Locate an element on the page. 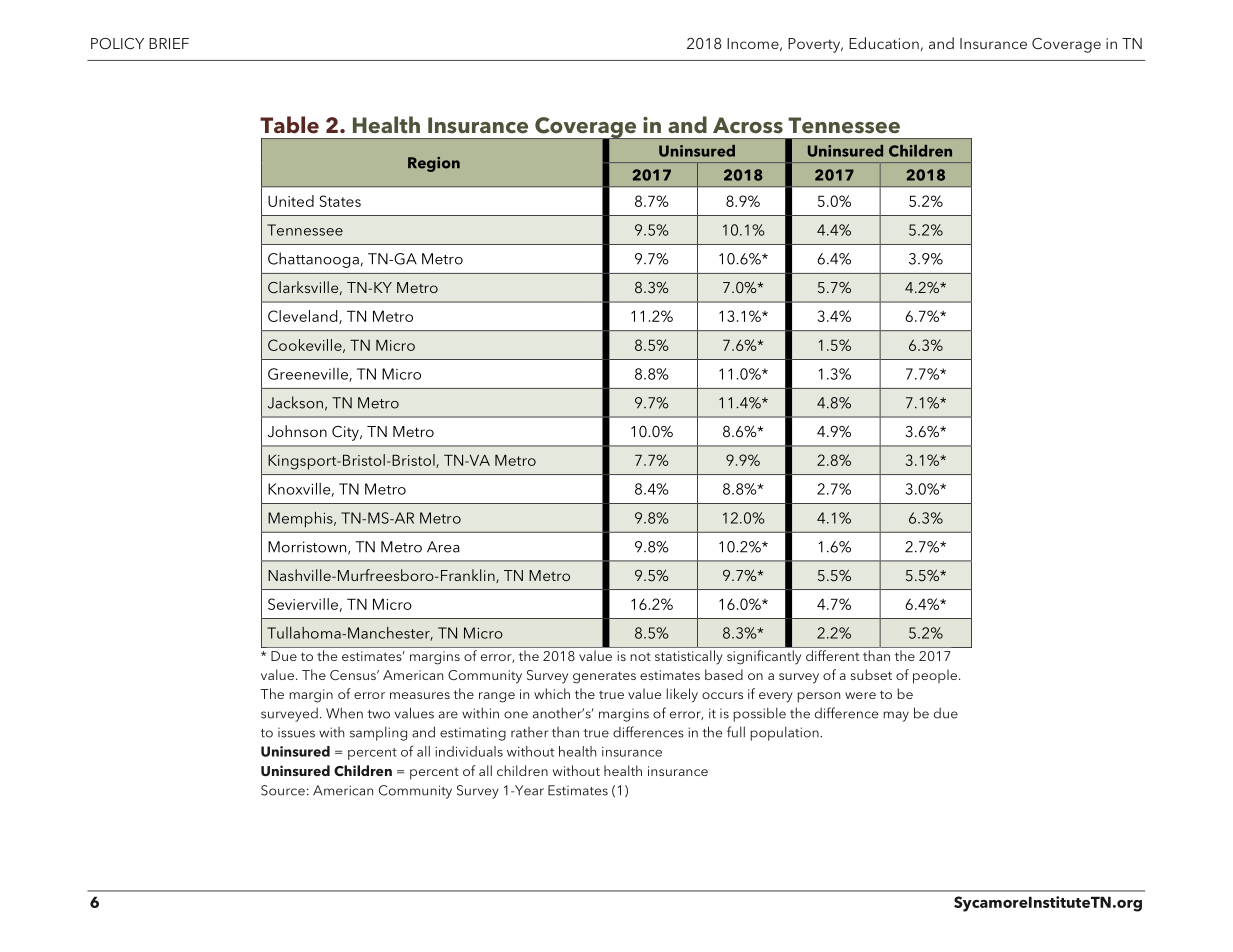  individuals is located at coordinates (469, 751).
